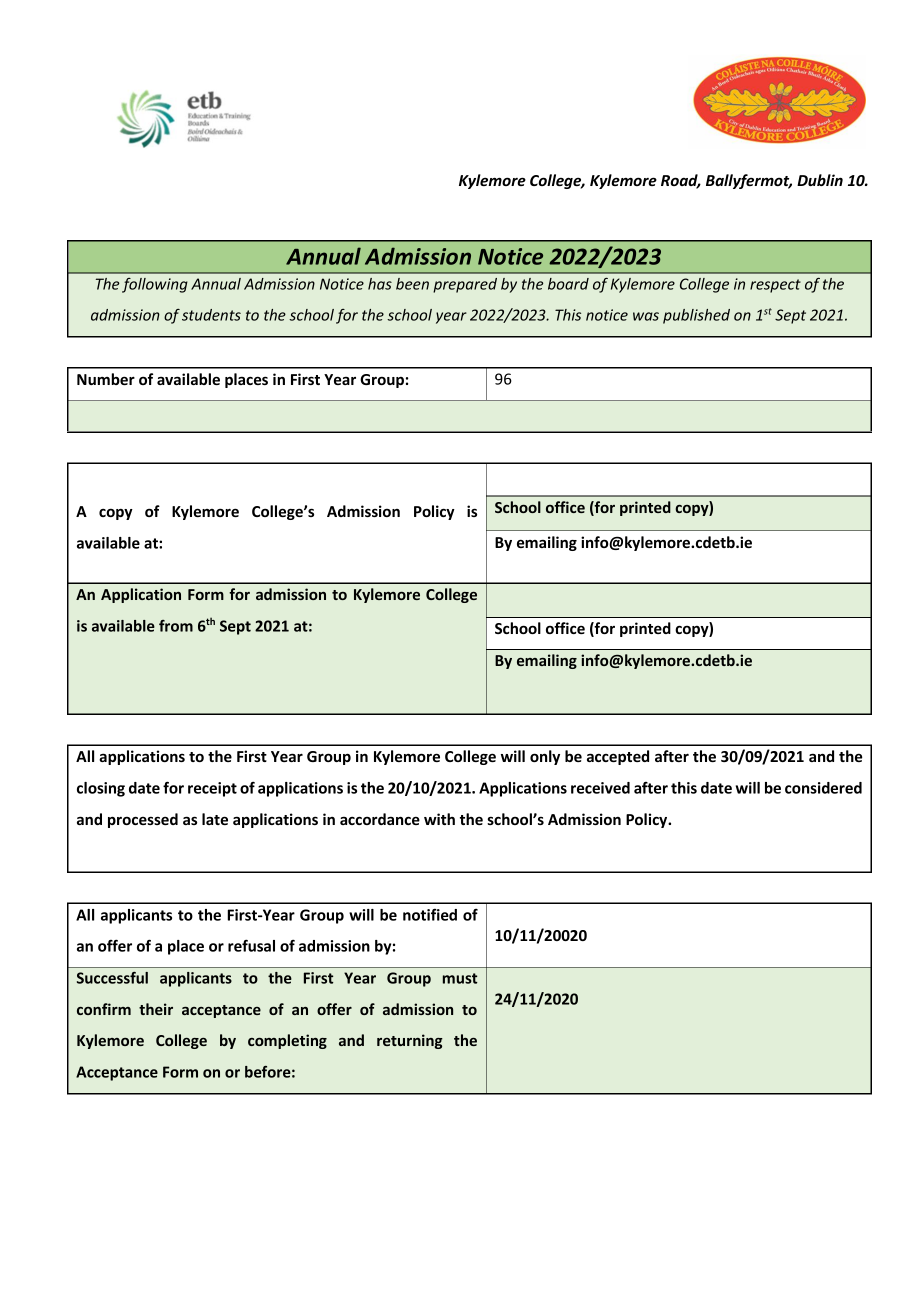 The image size is (924, 1308). Describe the element at coordinates (106, 379) in the document. I see `Number` at that location.
